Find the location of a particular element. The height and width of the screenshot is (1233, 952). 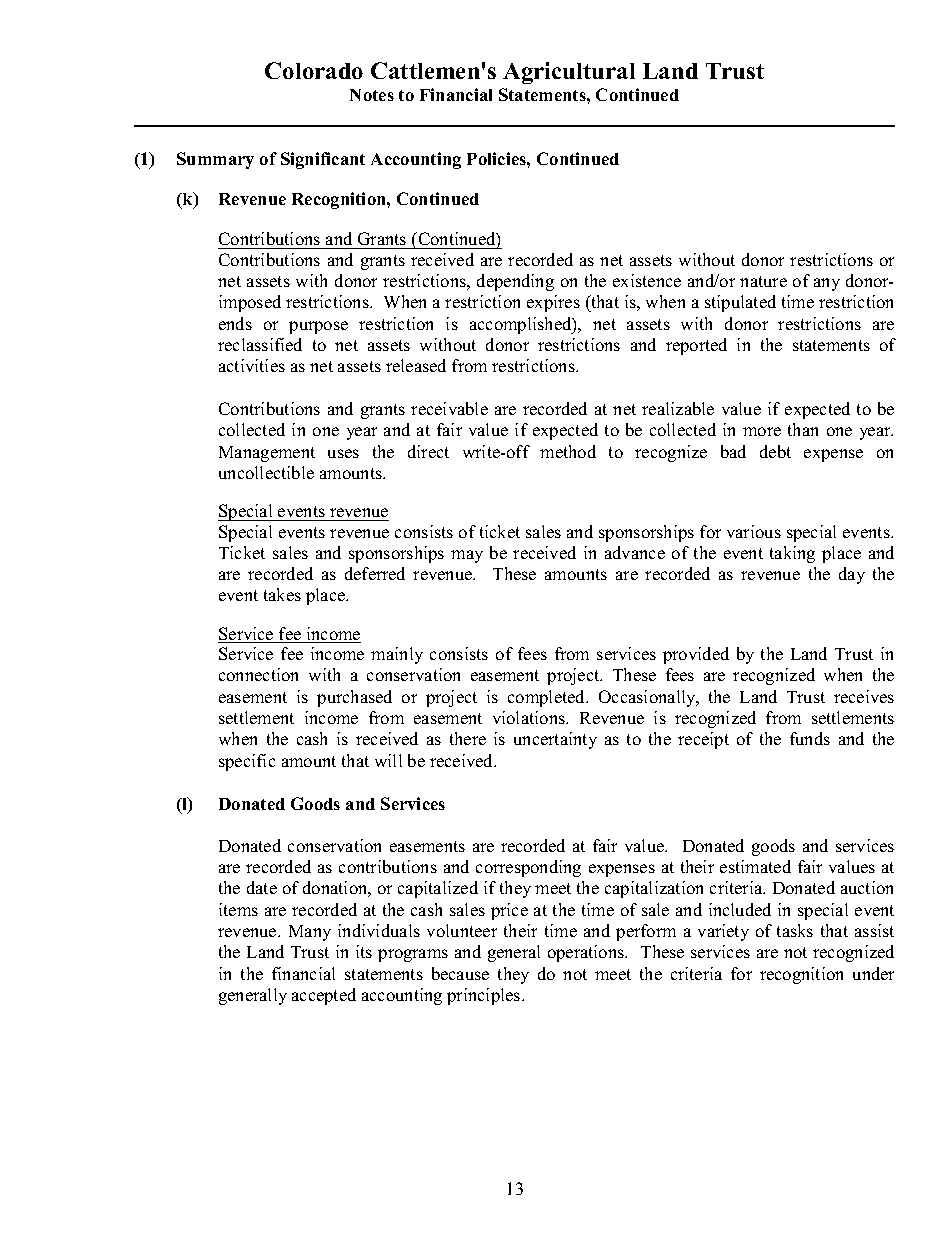

accepted is located at coordinates (324, 996).
